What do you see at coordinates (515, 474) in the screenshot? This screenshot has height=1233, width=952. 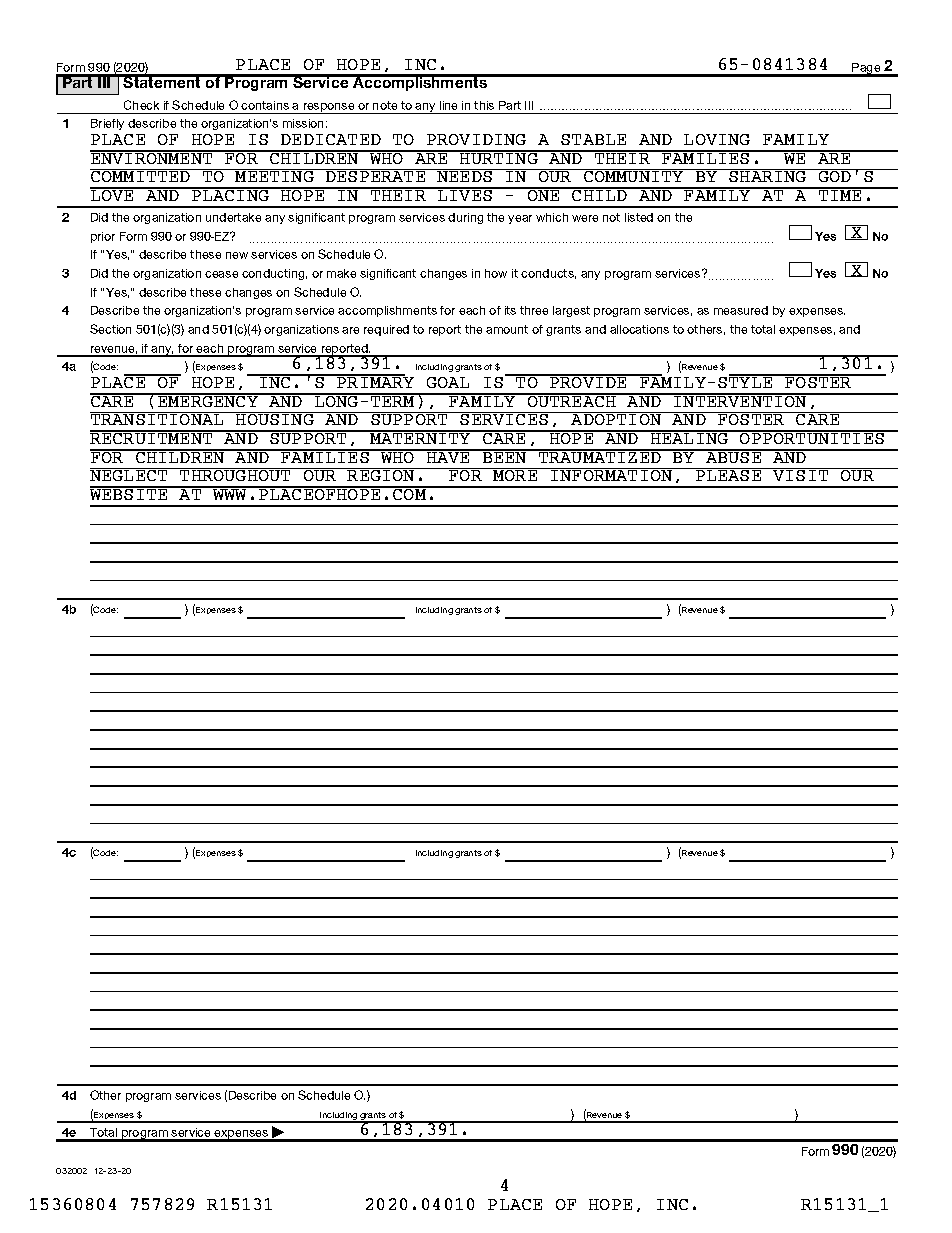 I see `MORE` at bounding box center [515, 474].
